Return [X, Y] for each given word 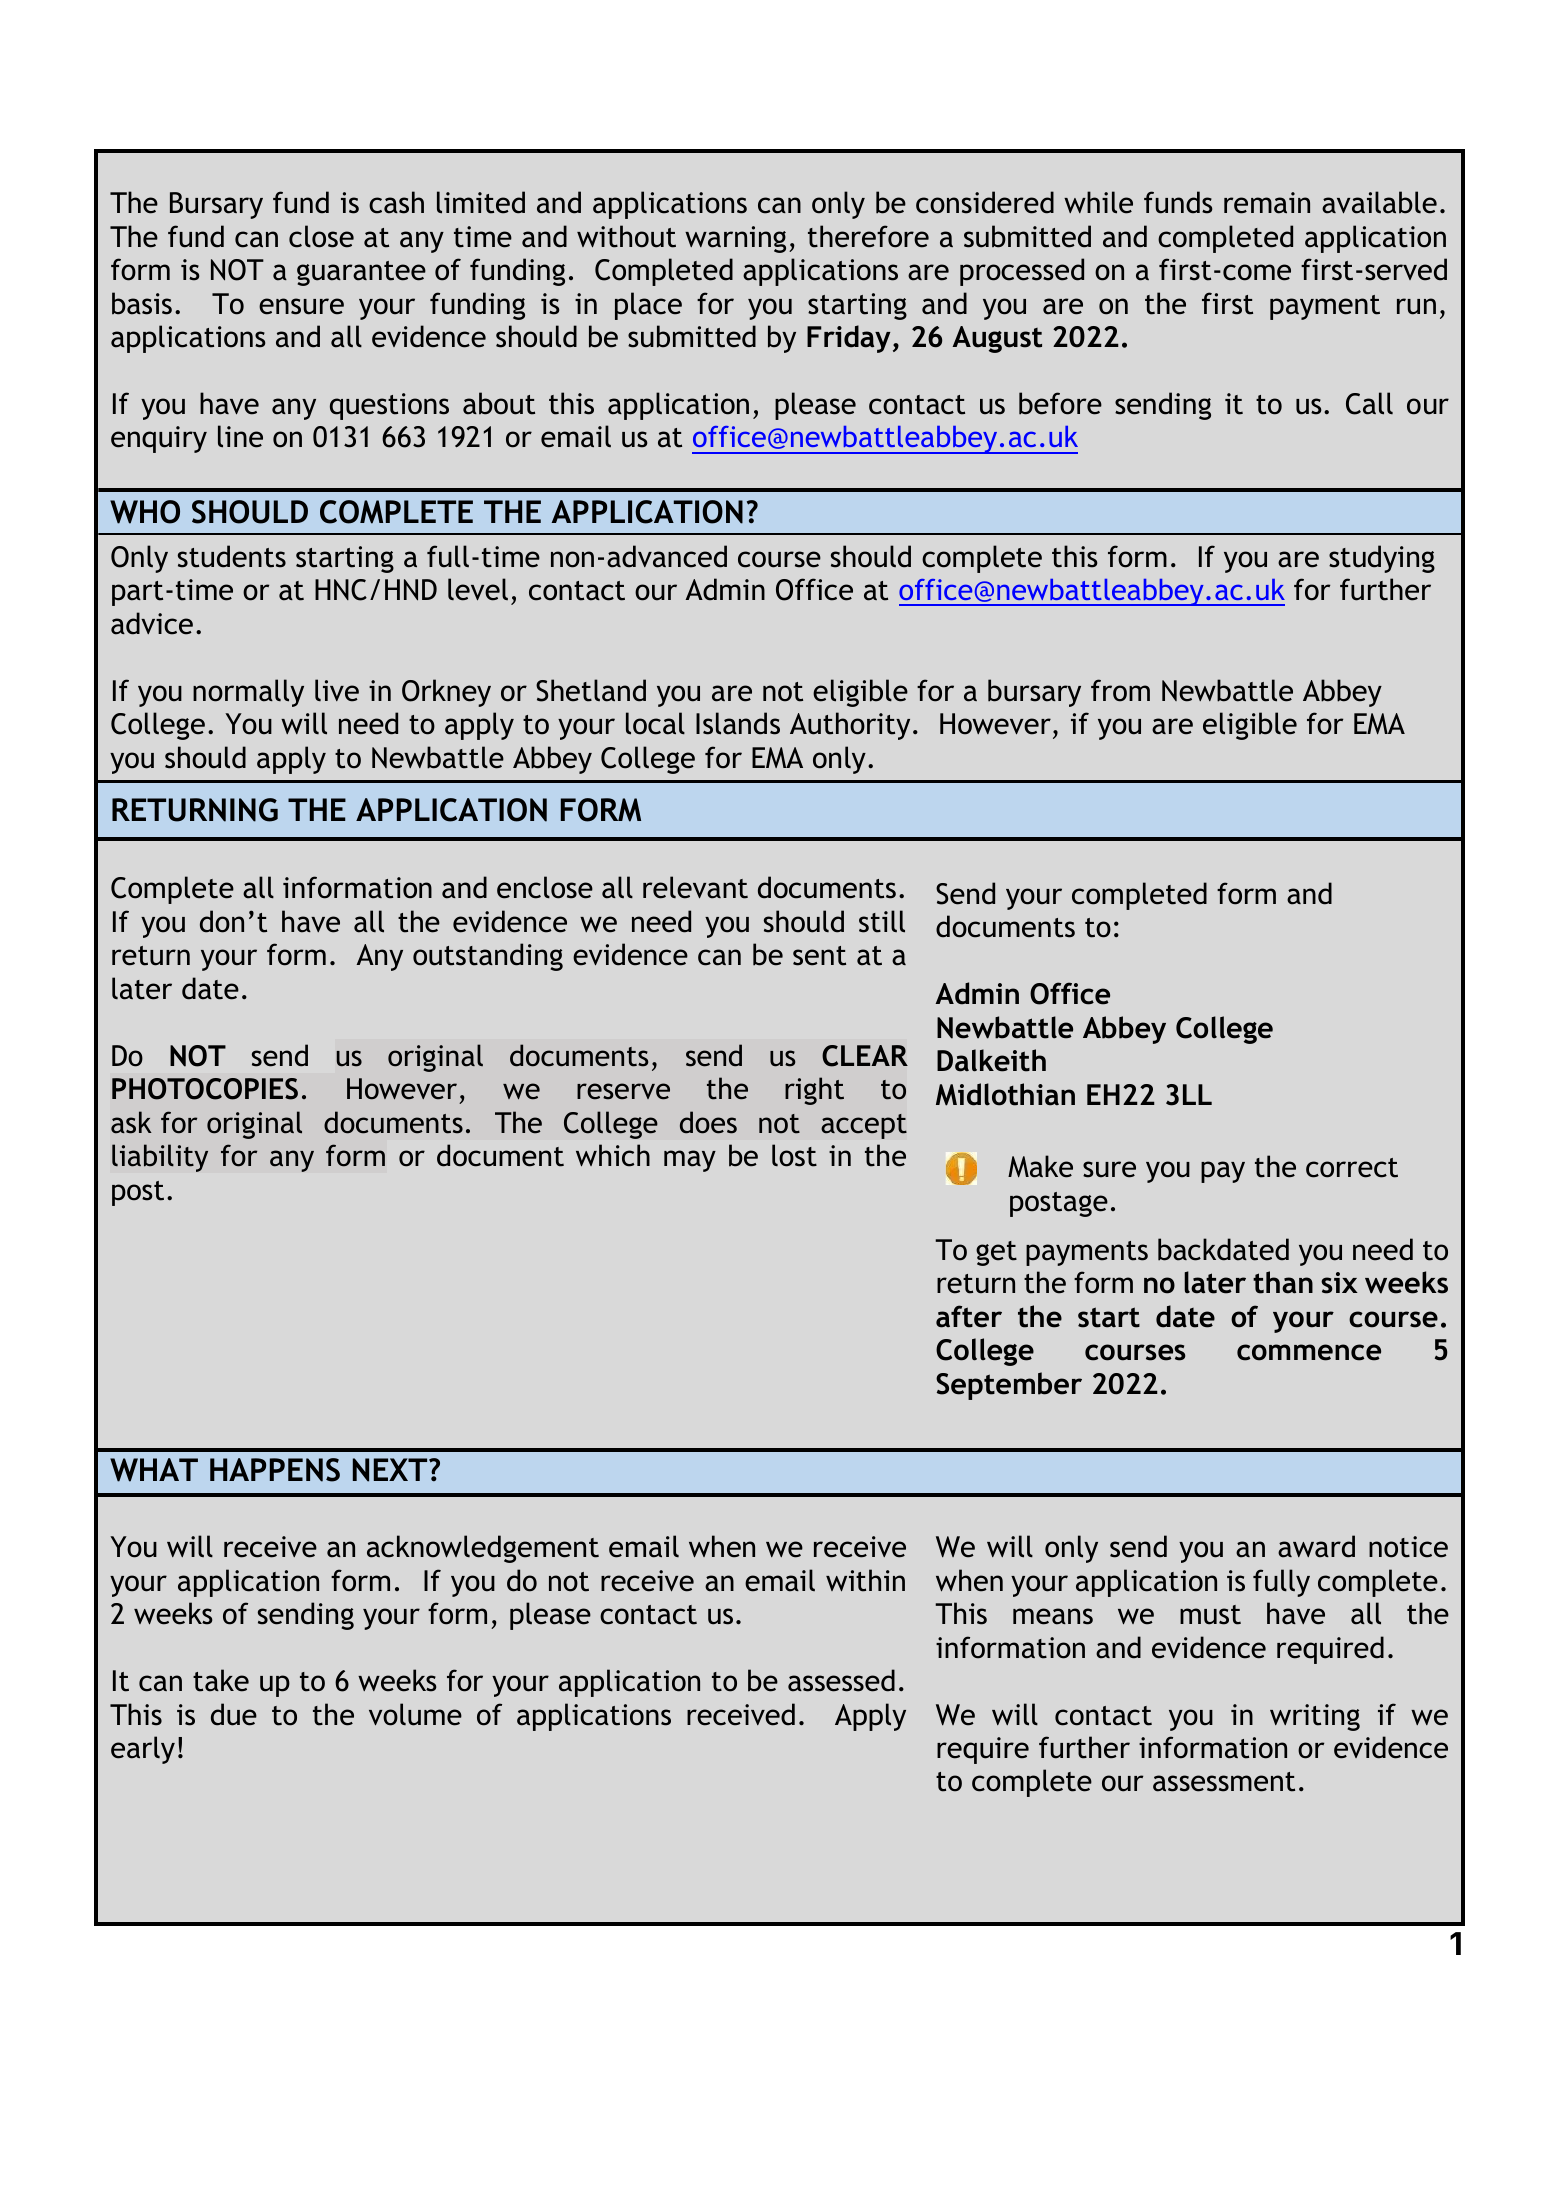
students [232, 556]
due [234, 1714]
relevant [695, 887]
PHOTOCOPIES [205, 1089]
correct [1352, 1168]
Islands [738, 723]
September [1009, 1386]
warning [735, 239]
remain [1267, 203]
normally [248, 693]
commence [1309, 1352]
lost [794, 1155]
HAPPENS [275, 1470]
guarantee [361, 273]
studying [1382, 559]
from [1120, 690]
